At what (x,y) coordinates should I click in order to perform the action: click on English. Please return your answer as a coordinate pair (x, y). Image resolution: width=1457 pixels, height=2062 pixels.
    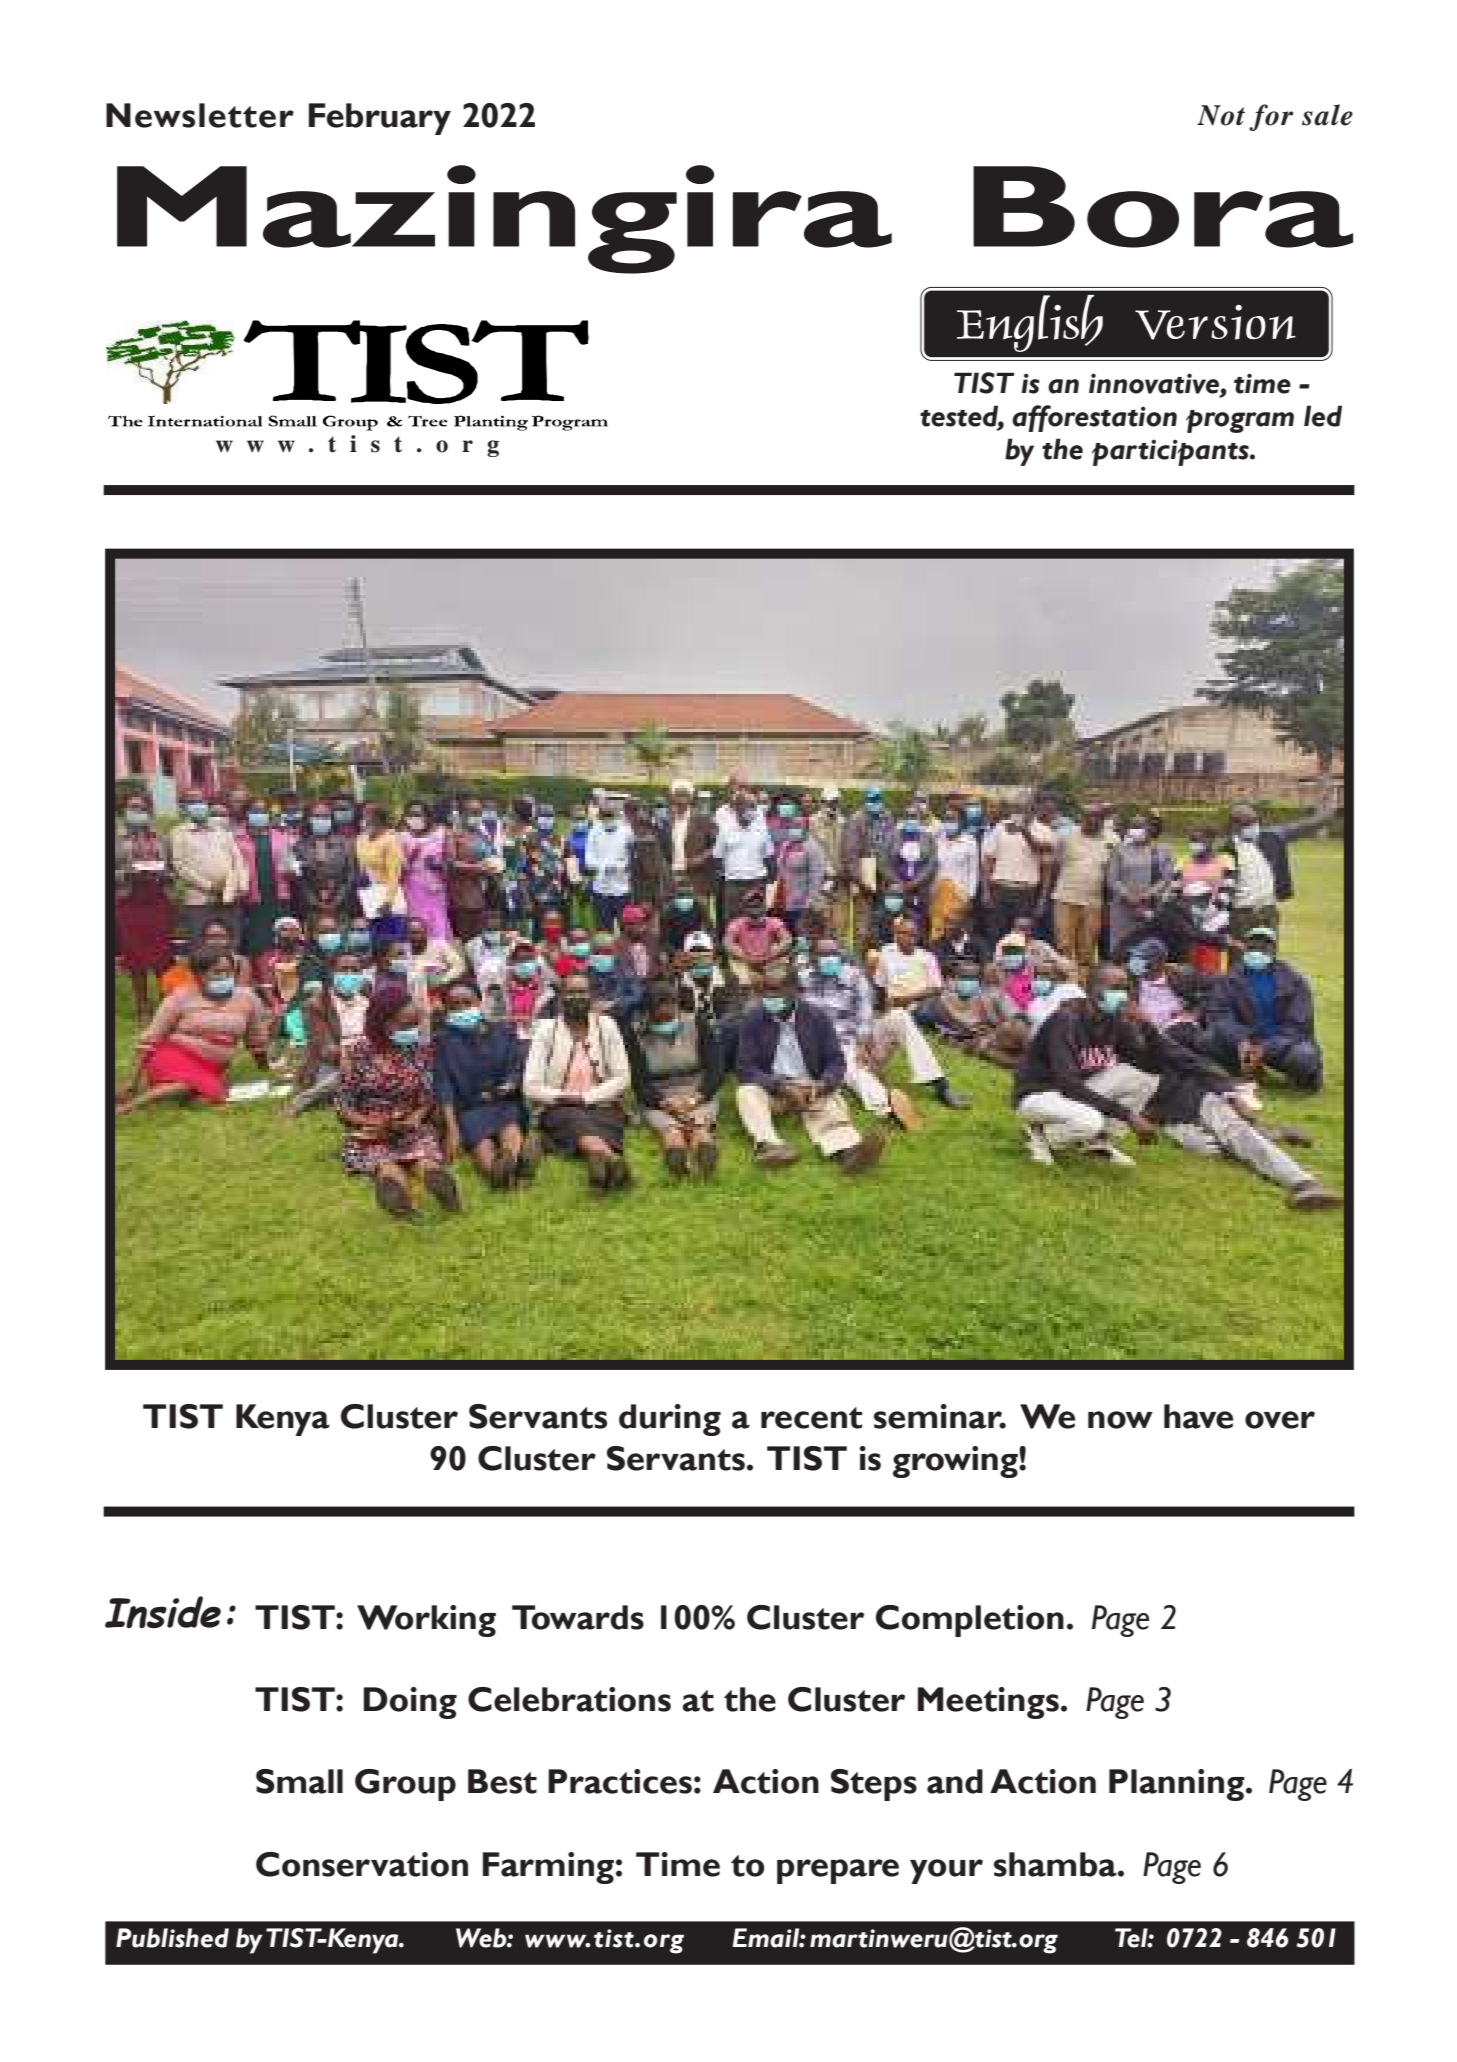
    Looking at the image, I should click on (1030, 323).
